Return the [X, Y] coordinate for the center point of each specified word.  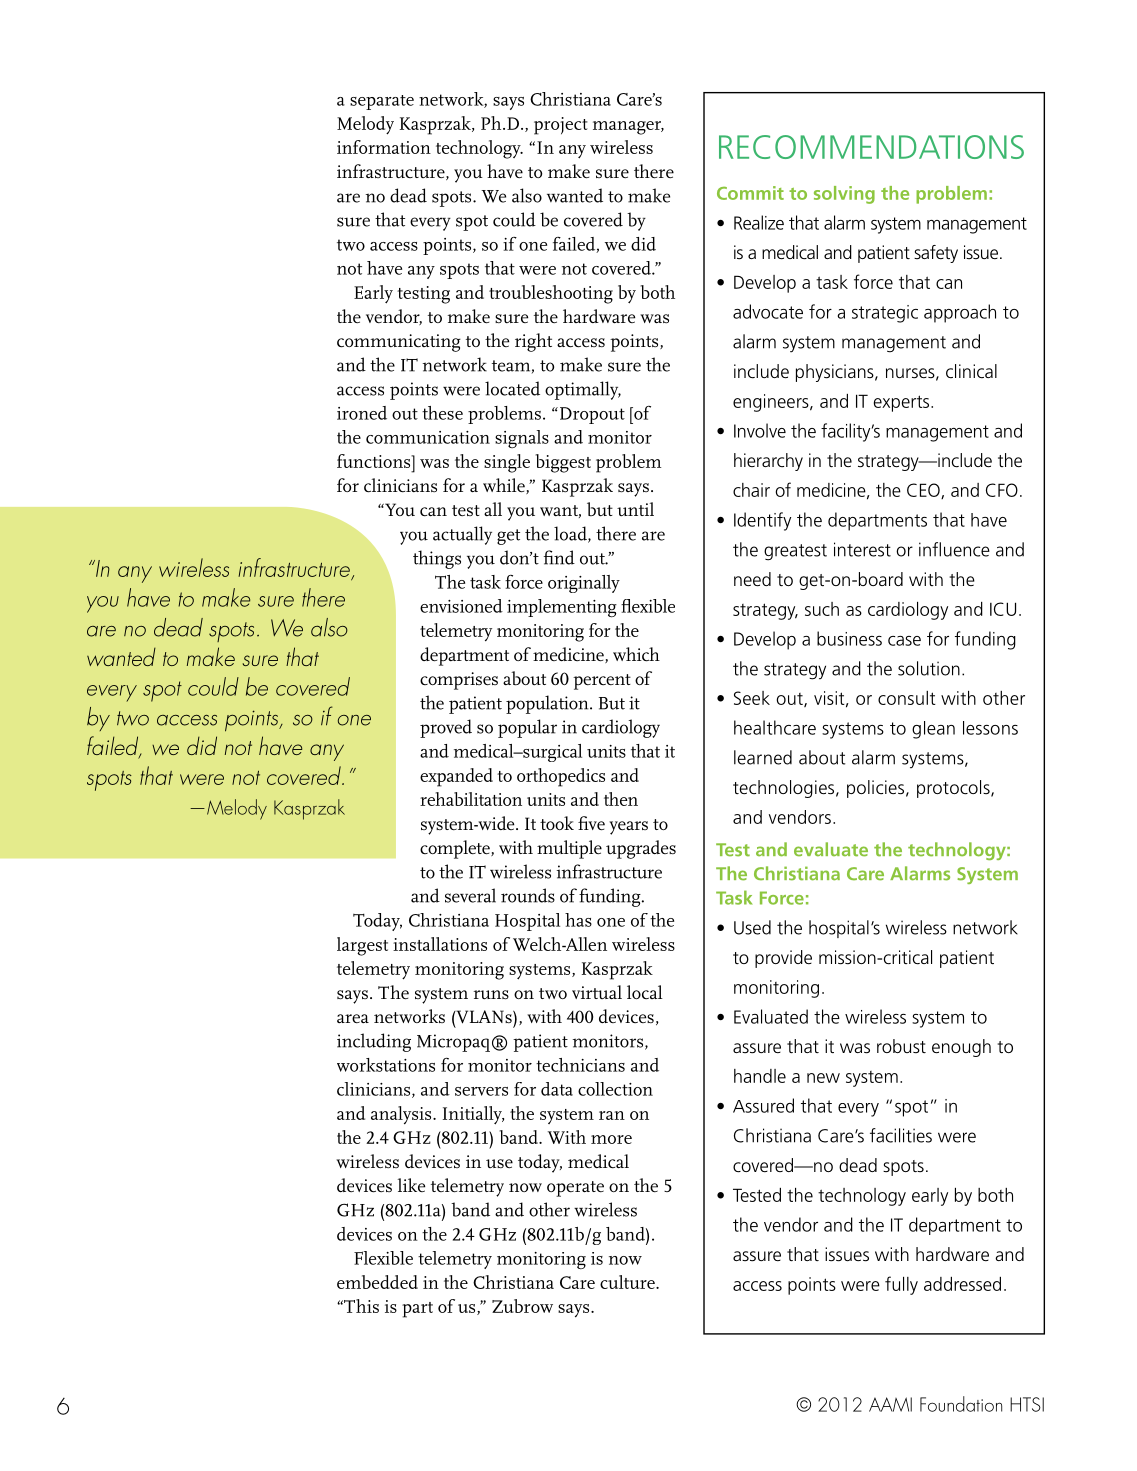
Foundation [961, 1404]
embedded [377, 1282]
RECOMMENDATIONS [871, 147]
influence [954, 549]
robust [901, 1046]
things [437, 559]
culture [628, 1282]
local [645, 992]
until [635, 509]
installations [440, 944]
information [384, 147]
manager [628, 128]
